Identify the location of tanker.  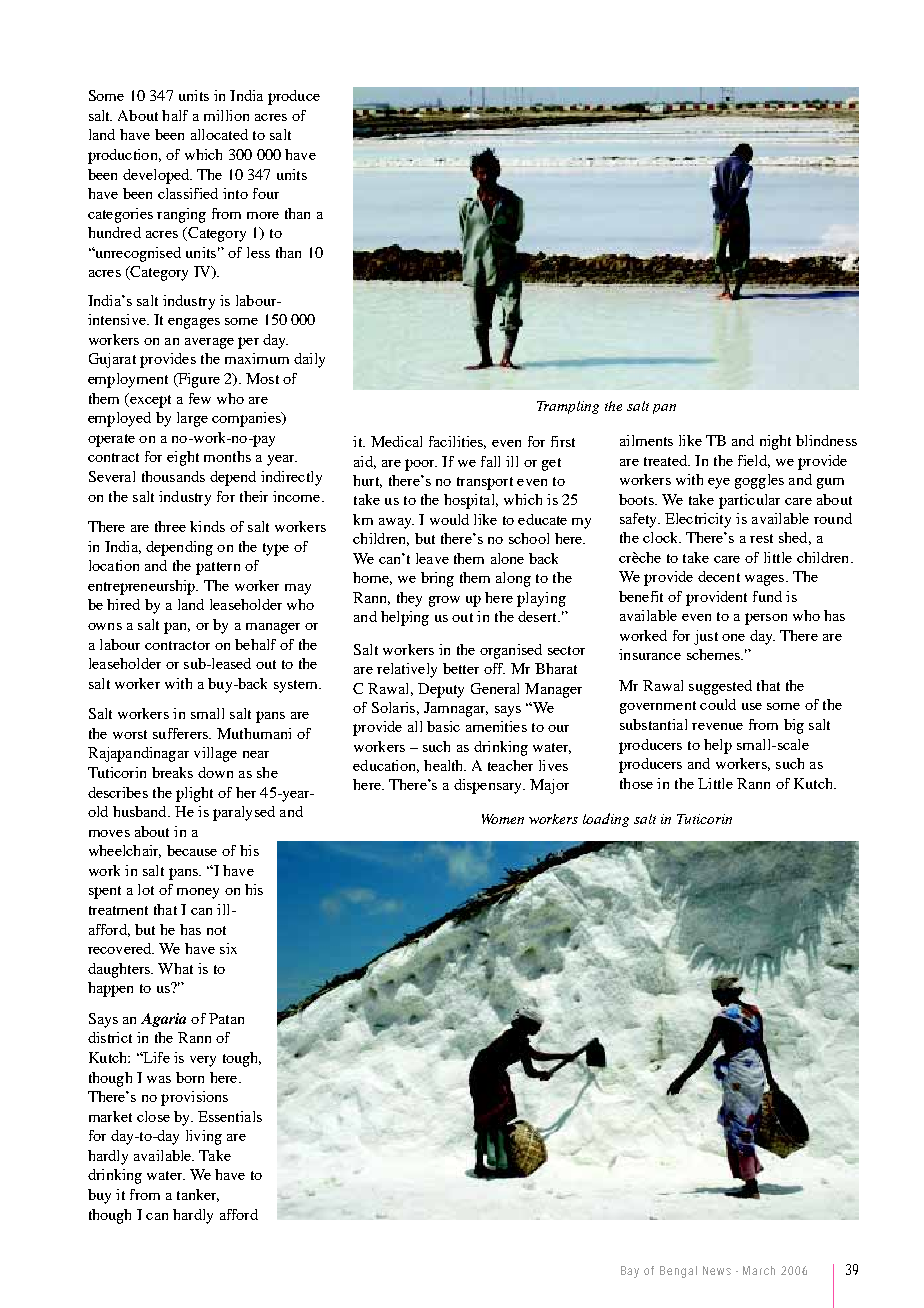
(198, 1195).
